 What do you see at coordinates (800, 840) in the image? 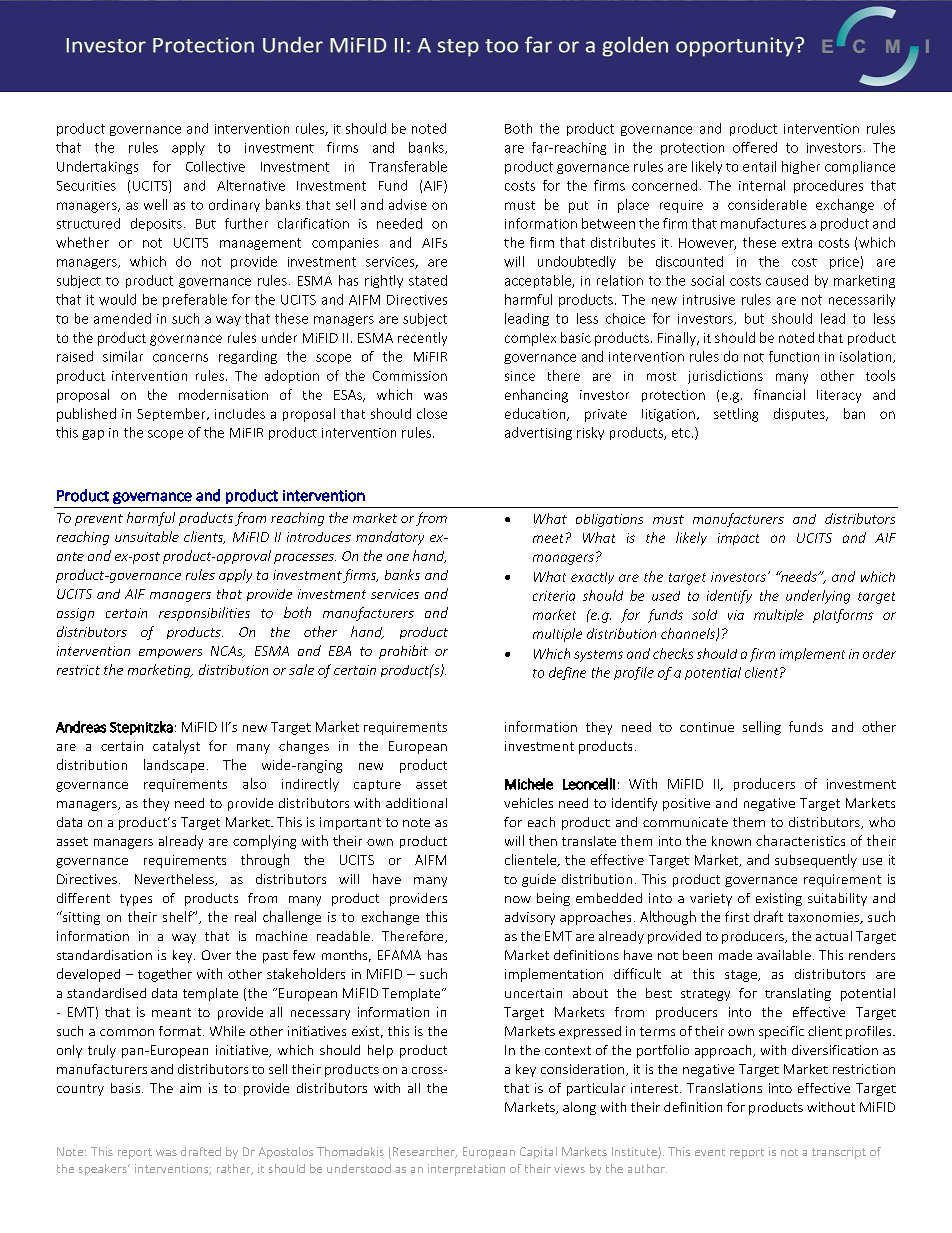
I see `characteristics` at bounding box center [800, 840].
